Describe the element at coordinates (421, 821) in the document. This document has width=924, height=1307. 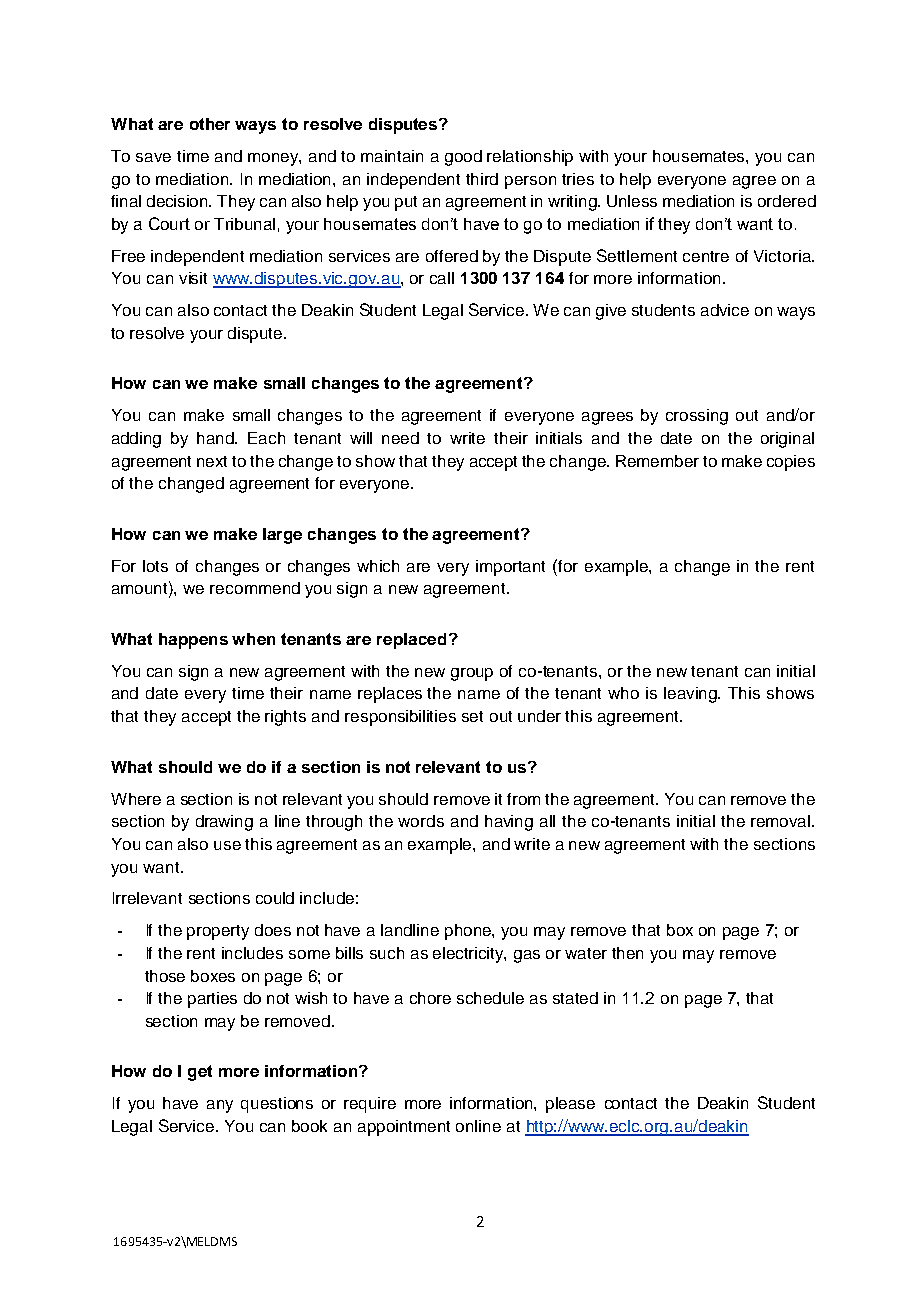
I see `words` at that location.
